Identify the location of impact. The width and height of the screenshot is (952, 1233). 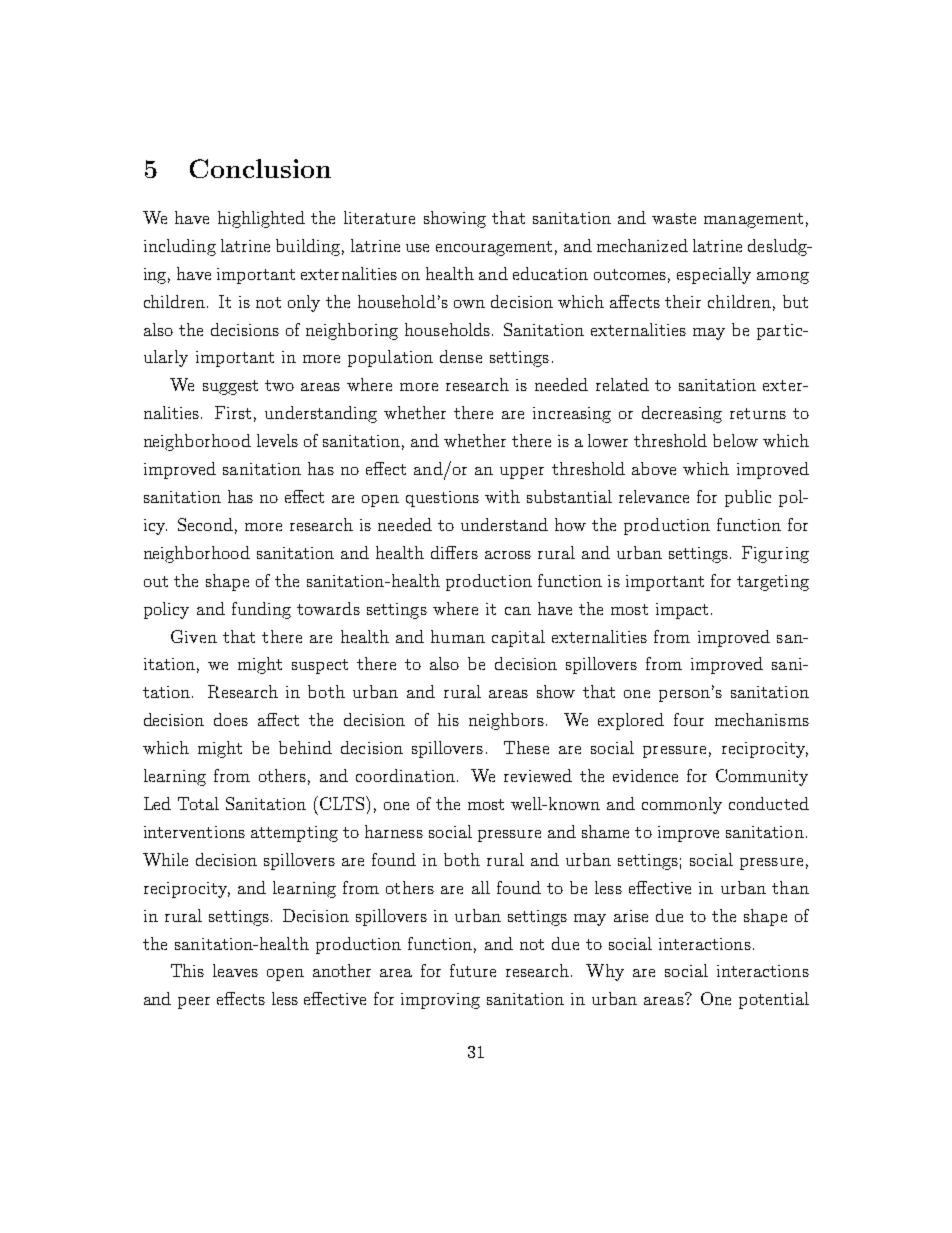
(682, 611).
